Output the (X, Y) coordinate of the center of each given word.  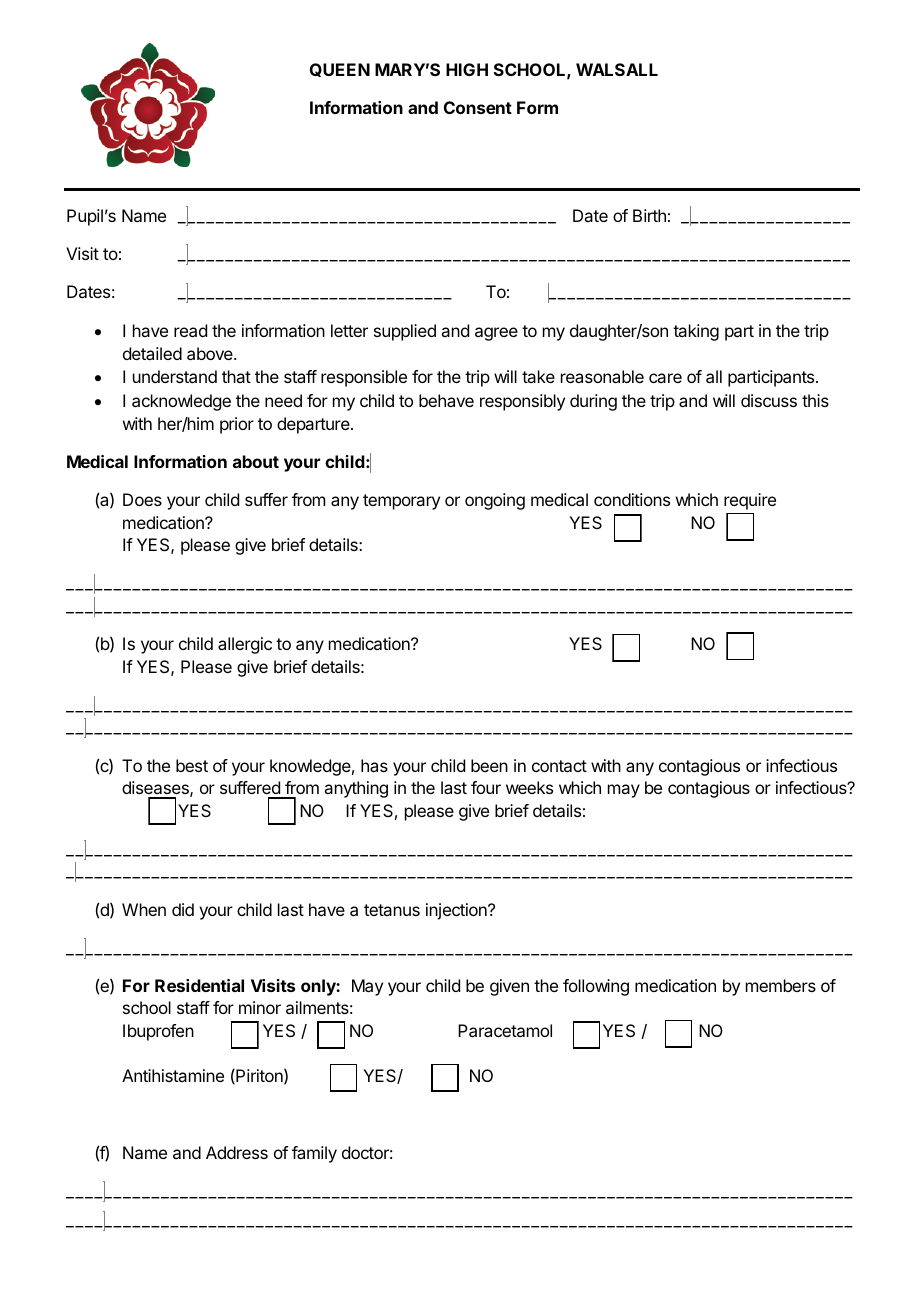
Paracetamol (505, 1030)
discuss (769, 400)
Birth (649, 215)
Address (237, 1152)
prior (237, 425)
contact (559, 766)
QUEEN (340, 70)
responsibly (522, 402)
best (192, 765)
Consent (478, 107)
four (486, 787)
